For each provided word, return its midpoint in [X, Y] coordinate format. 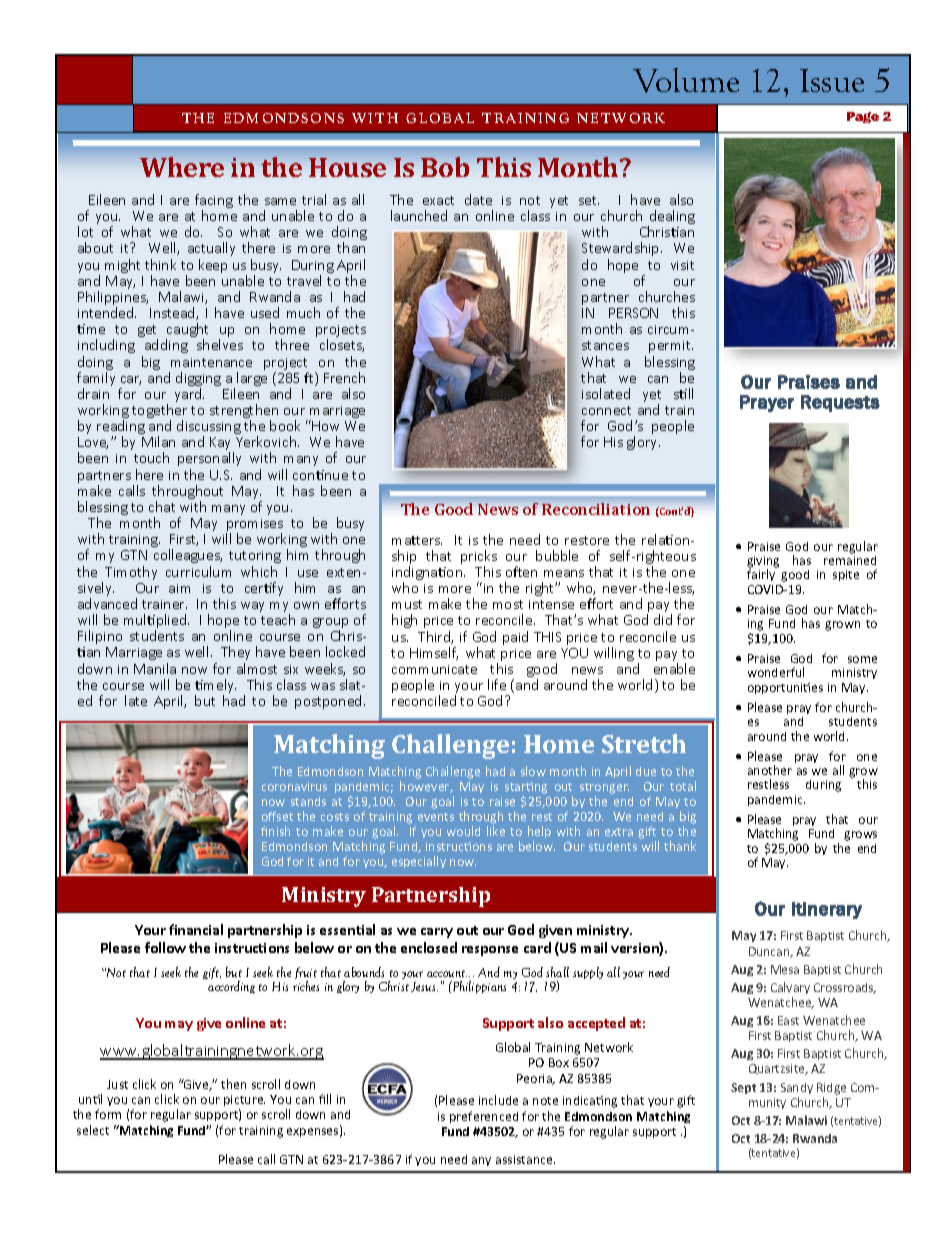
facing [214, 202]
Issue [832, 80]
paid [515, 638]
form [108, 1114]
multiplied [156, 622]
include [498, 1100]
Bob [445, 167]
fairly [761, 575]
